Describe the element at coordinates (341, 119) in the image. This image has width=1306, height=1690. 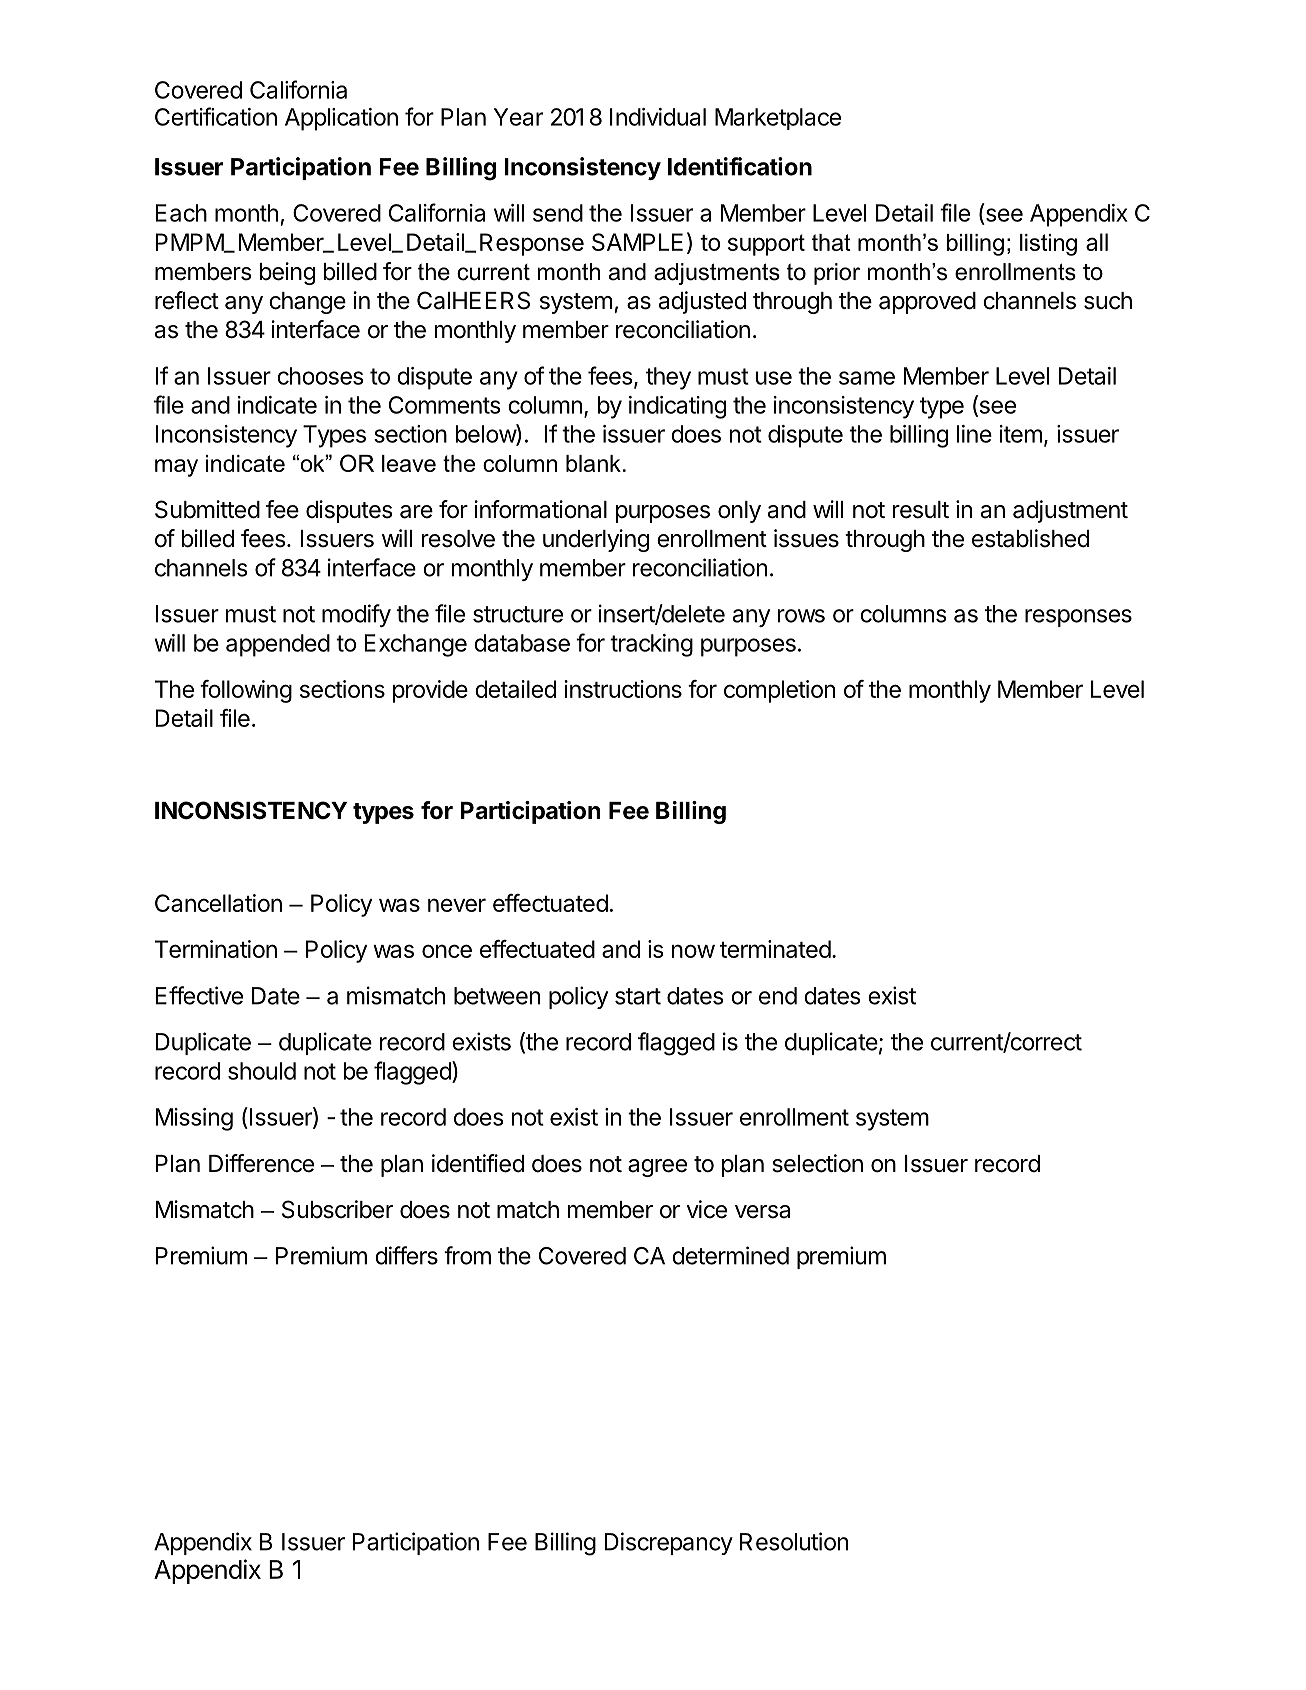
I see `Application` at that location.
